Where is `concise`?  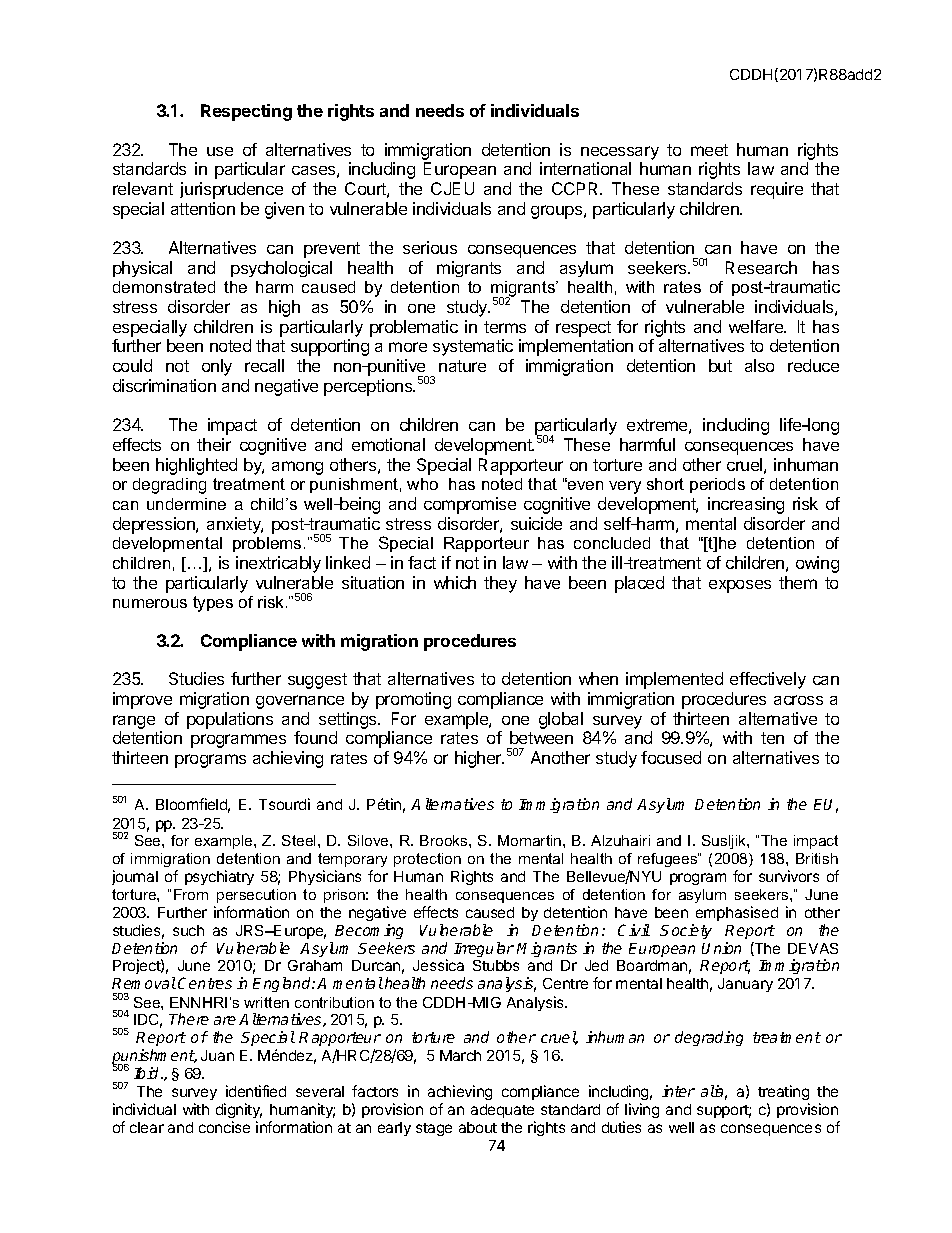 concise is located at coordinates (224, 1127).
